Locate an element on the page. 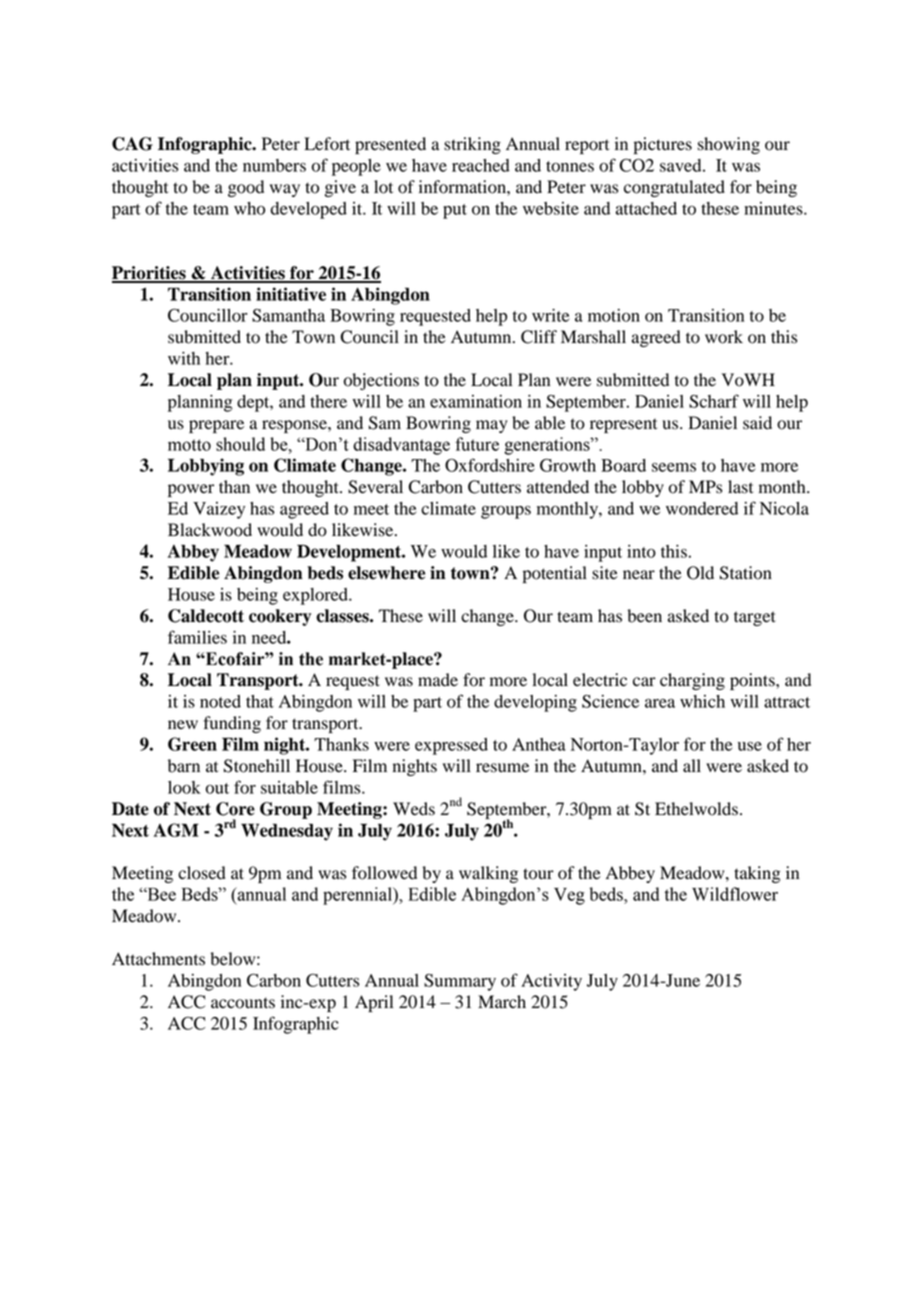 The image size is (924, 1308). good is located at coordinates (246, 188).
